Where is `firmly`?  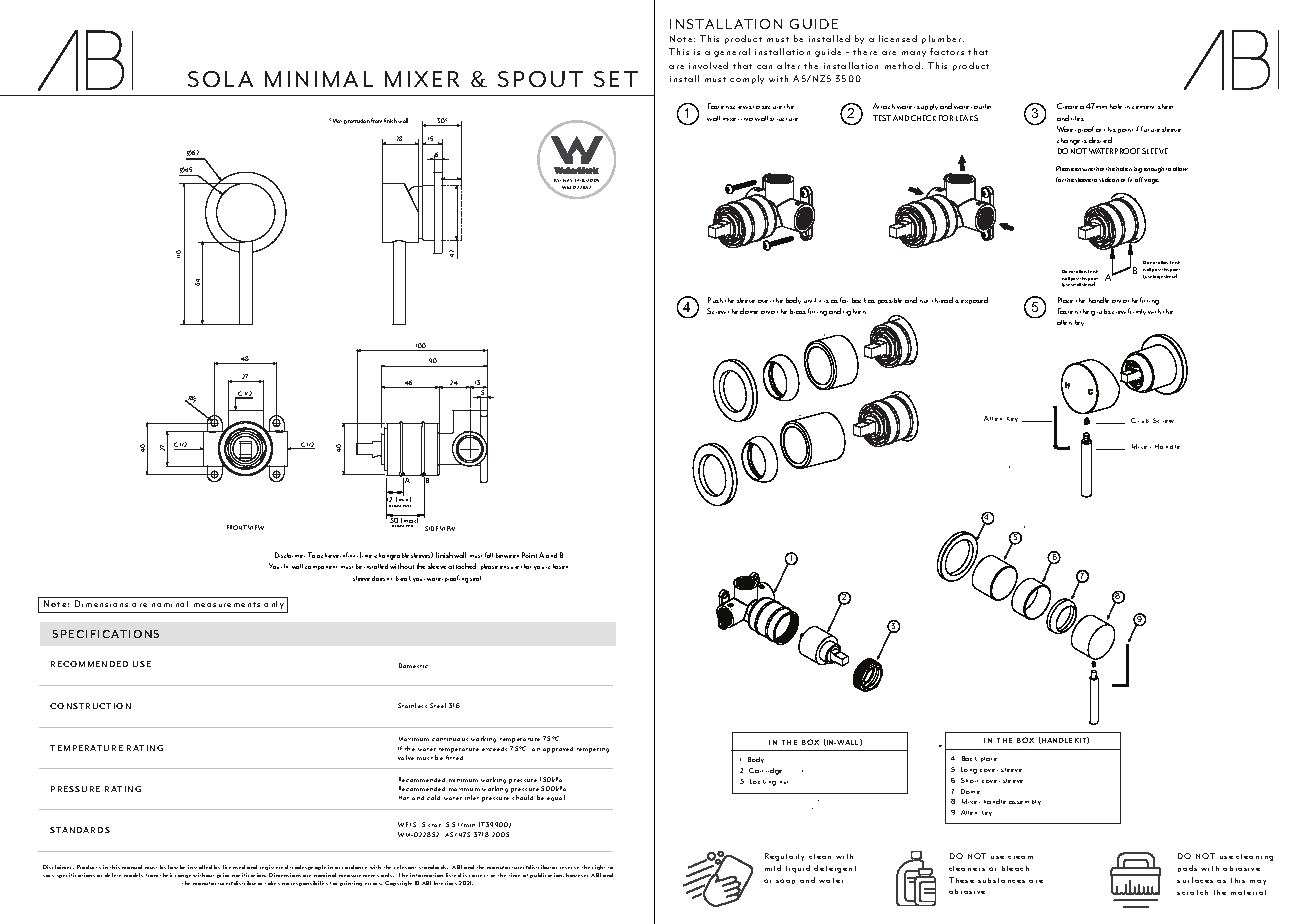
firmly is located at coordinates (1137, 311).
